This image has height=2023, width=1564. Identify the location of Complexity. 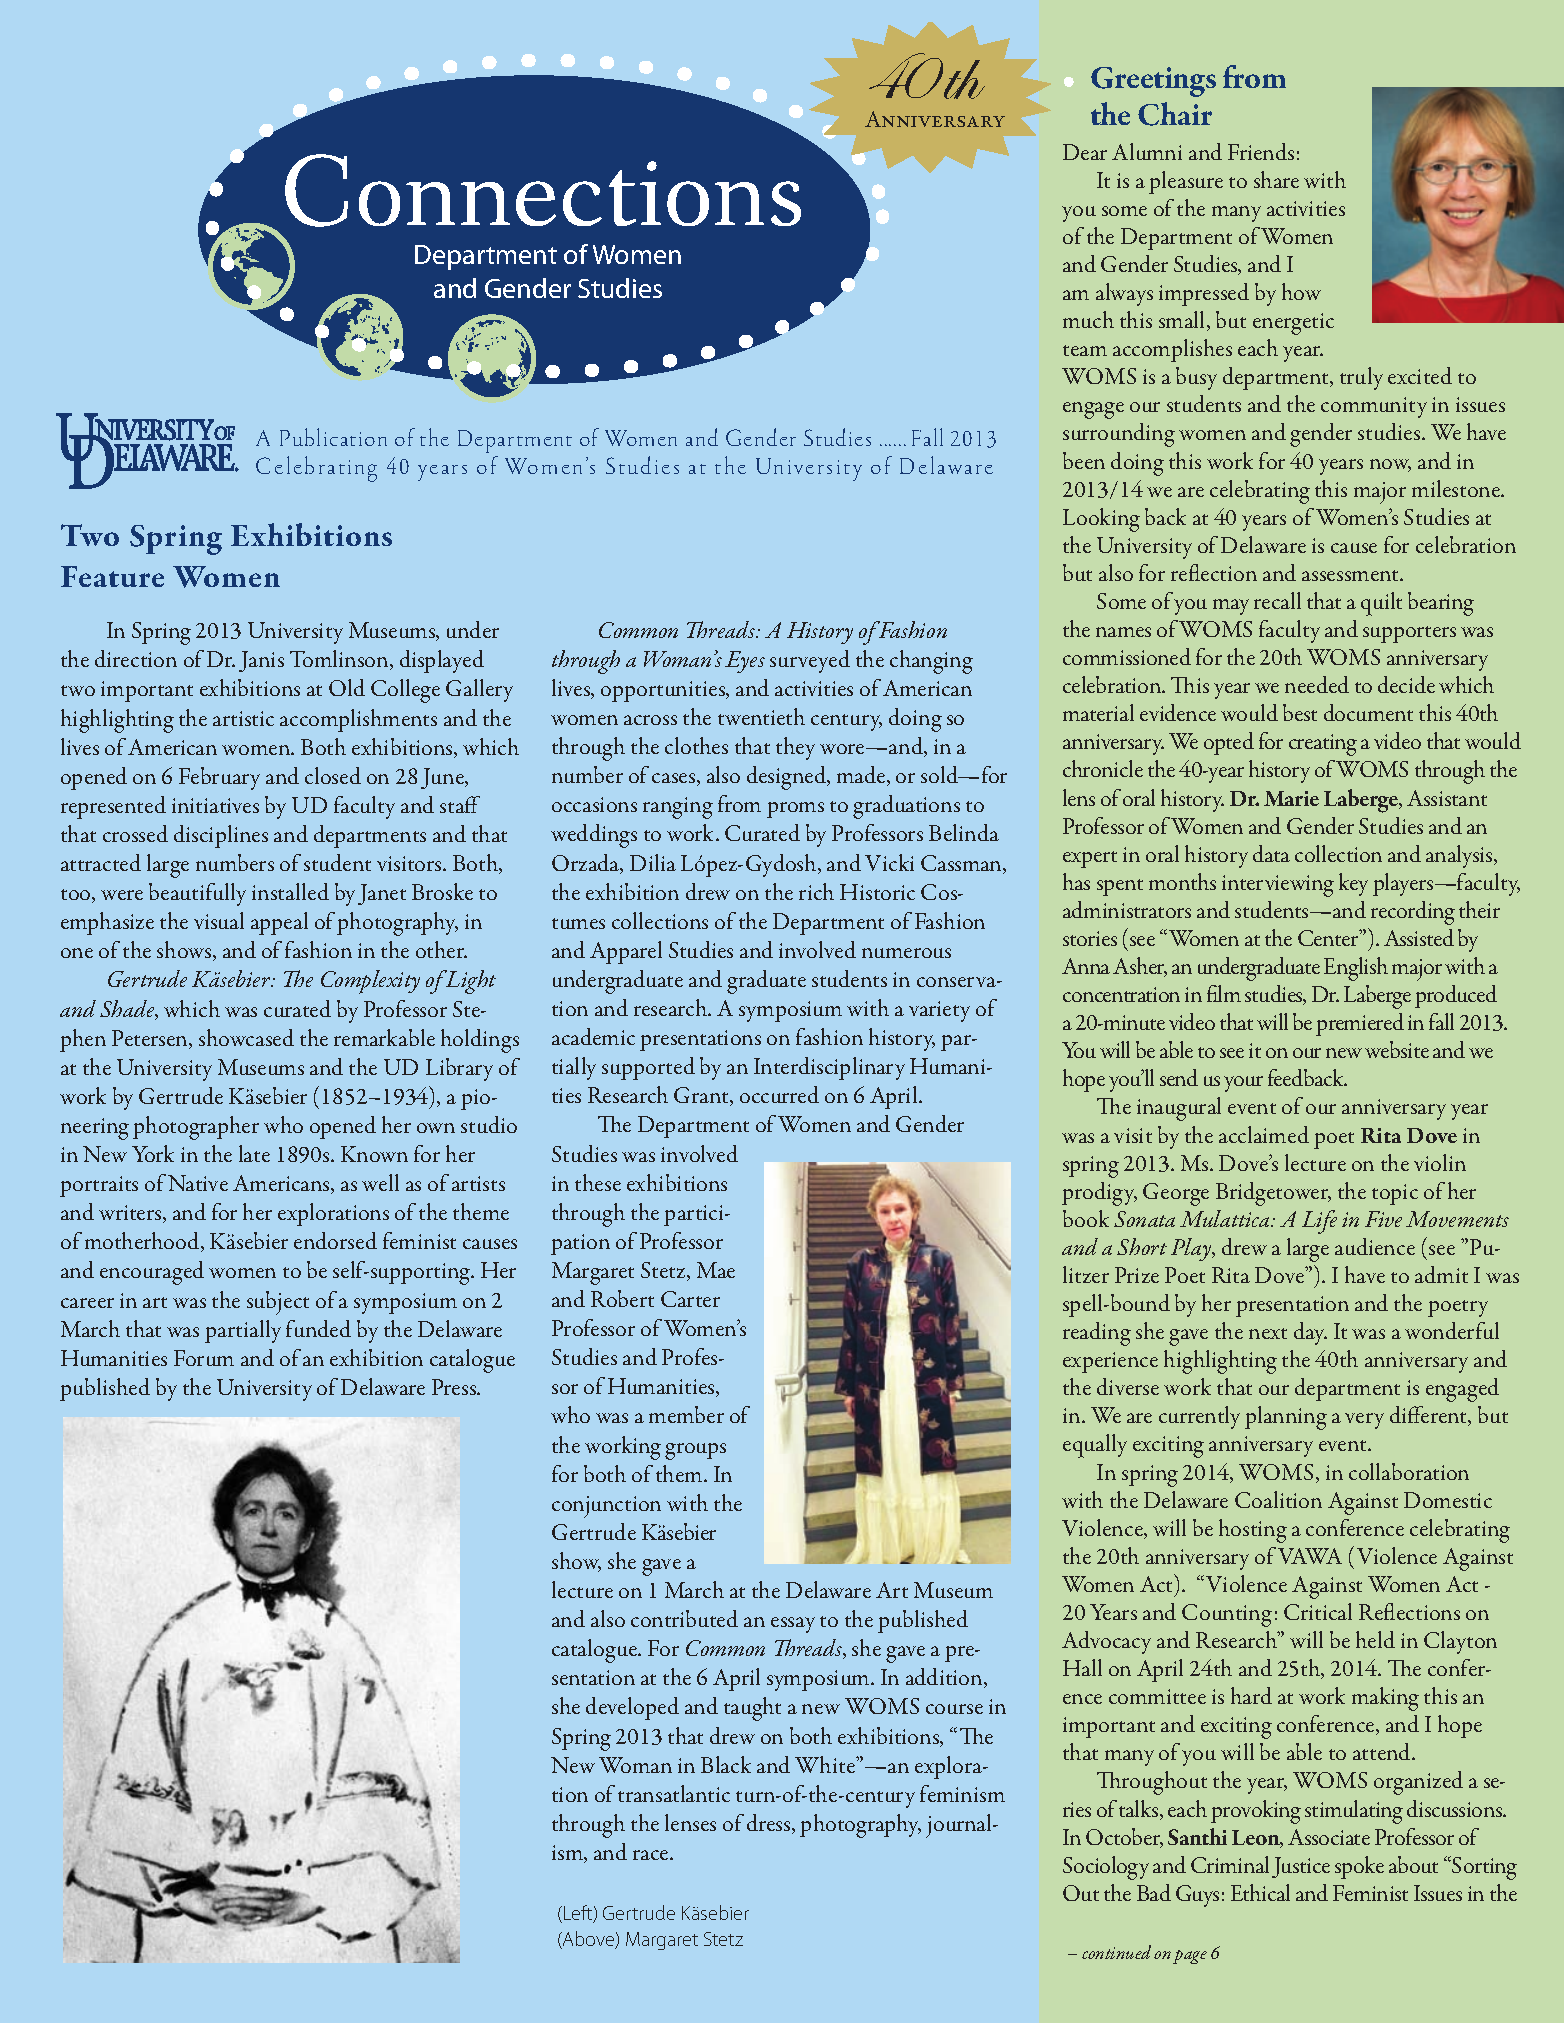
(370, 982).
